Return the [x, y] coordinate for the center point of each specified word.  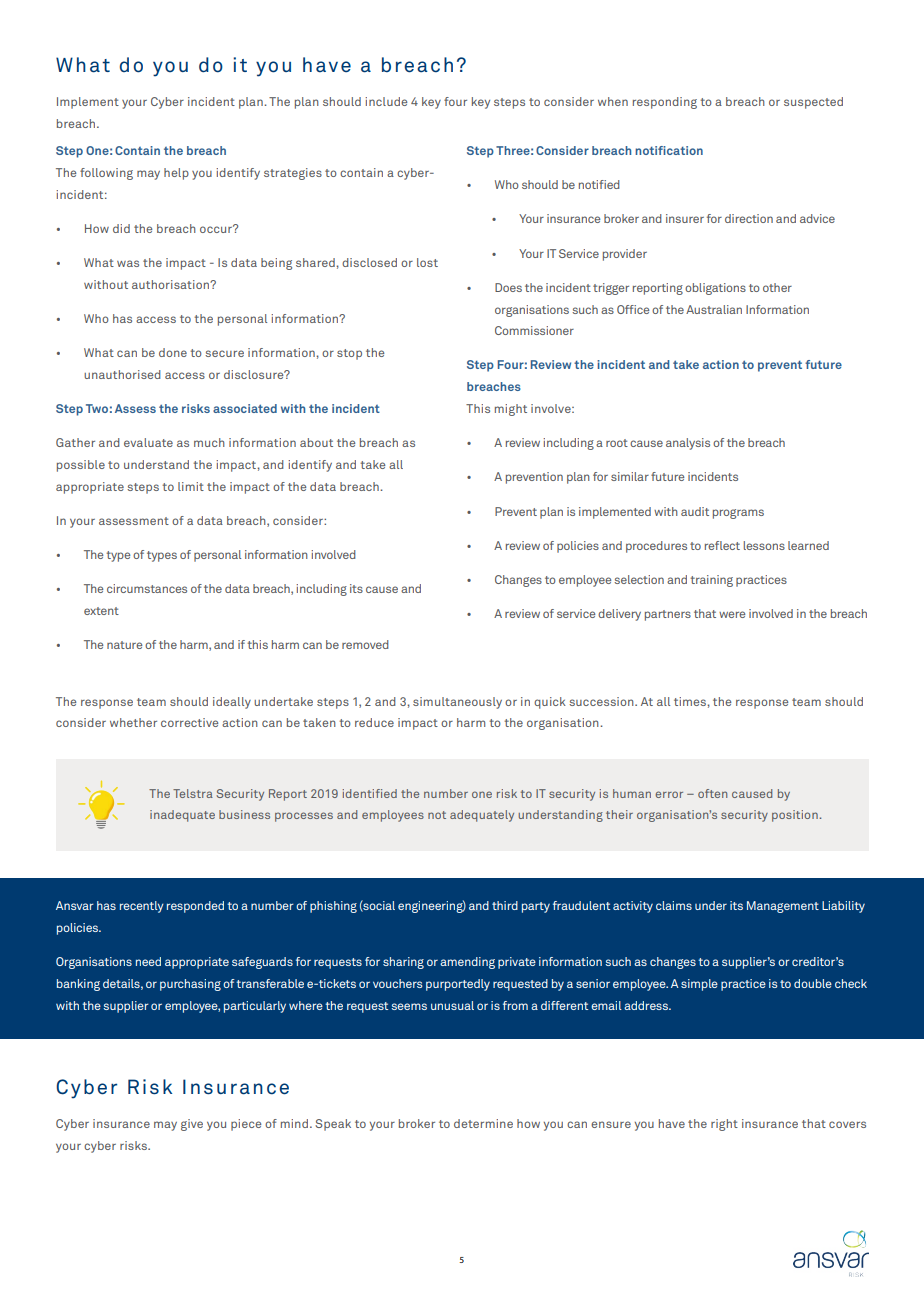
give [192, 1125]
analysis [688, 444]
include [386, 101]
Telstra [193, 793]
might [511, 410]
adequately [482, 816]
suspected [813, 103]
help [176, 174]
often [712, 793]
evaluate [148, 442]
